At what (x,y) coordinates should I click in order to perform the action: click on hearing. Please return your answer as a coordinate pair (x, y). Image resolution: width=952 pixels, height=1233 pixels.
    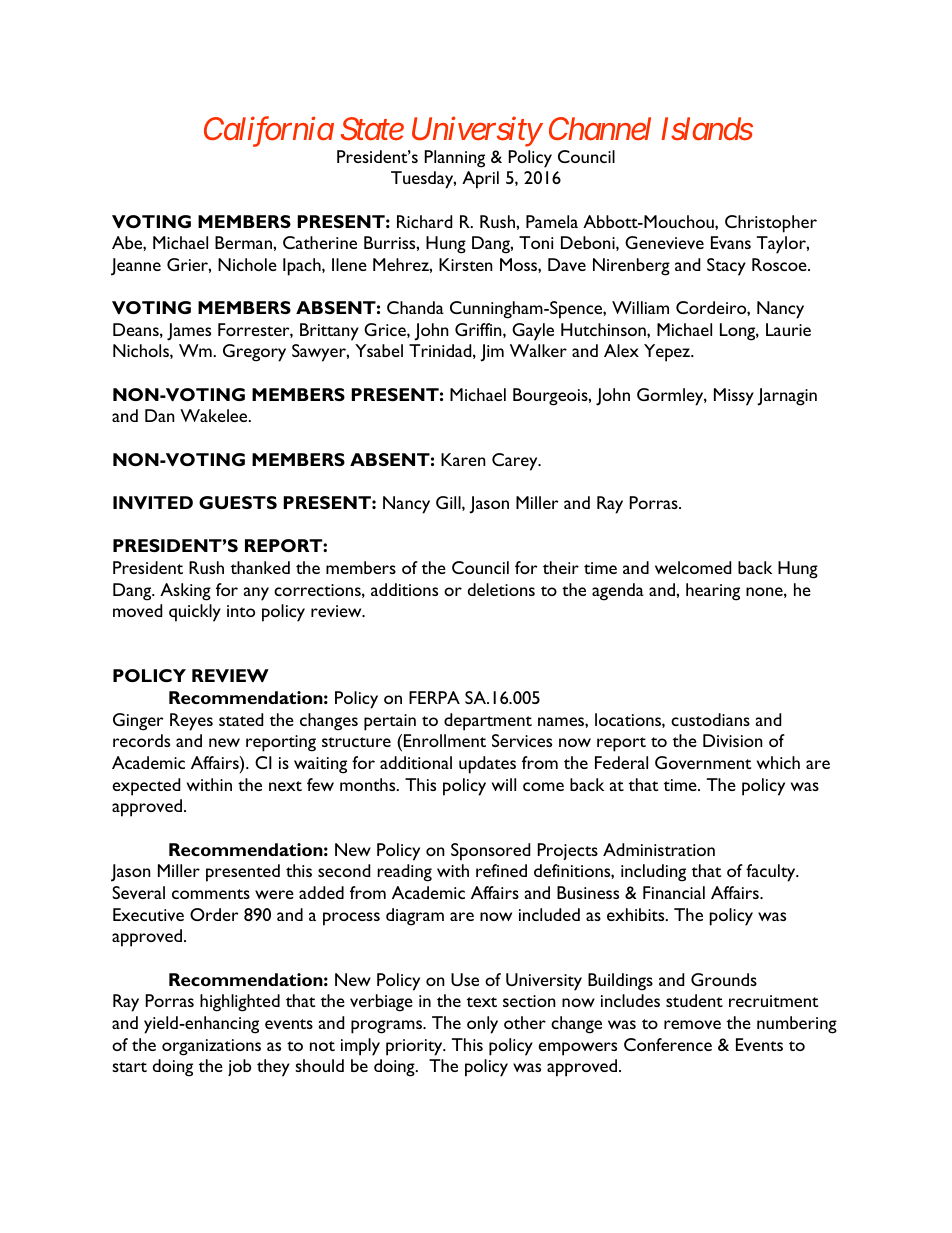
    Looking at the image, I should click on (713, 592).
